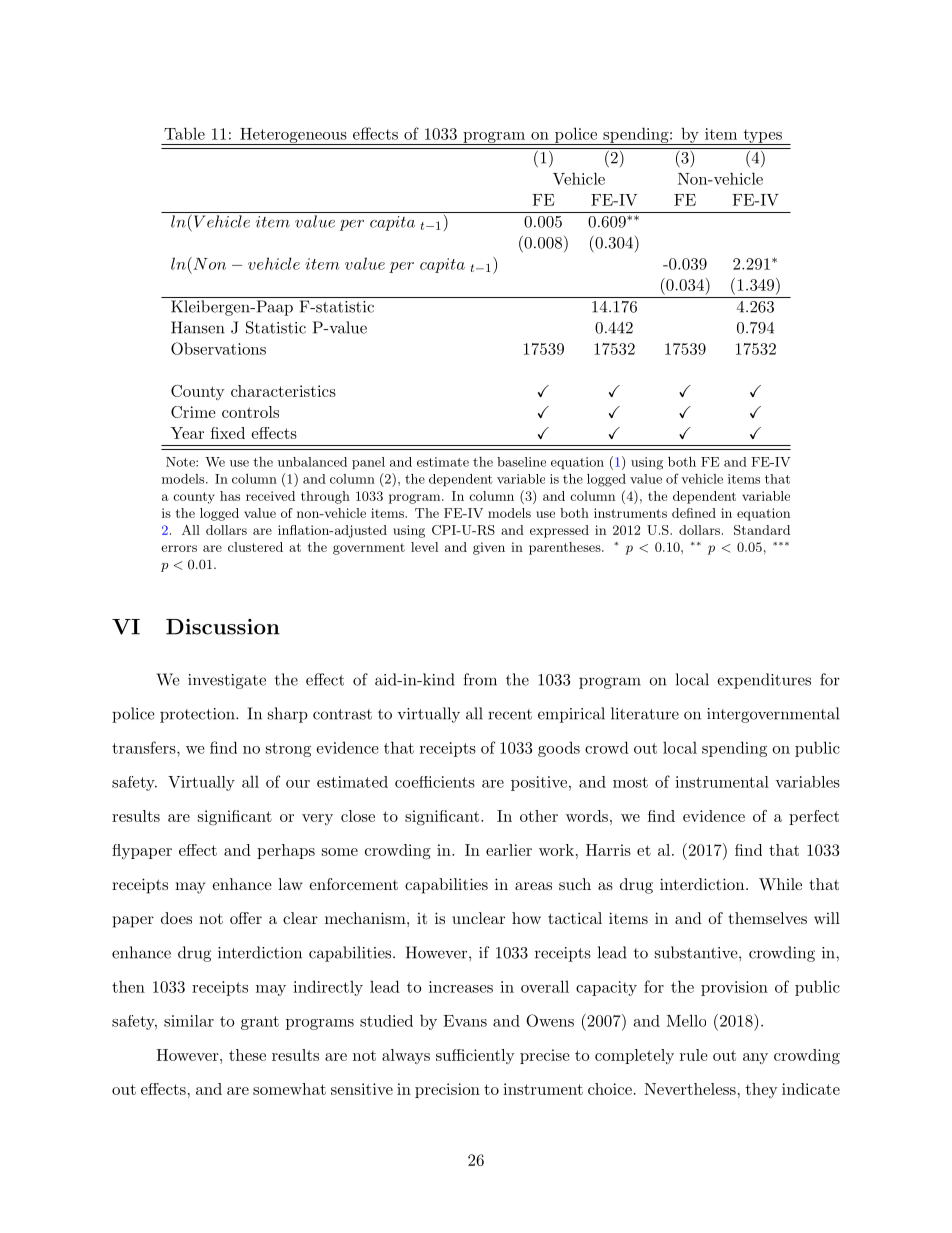  Describe the element at coordinates (694, 513) in the page. I see `defined` at that location.
